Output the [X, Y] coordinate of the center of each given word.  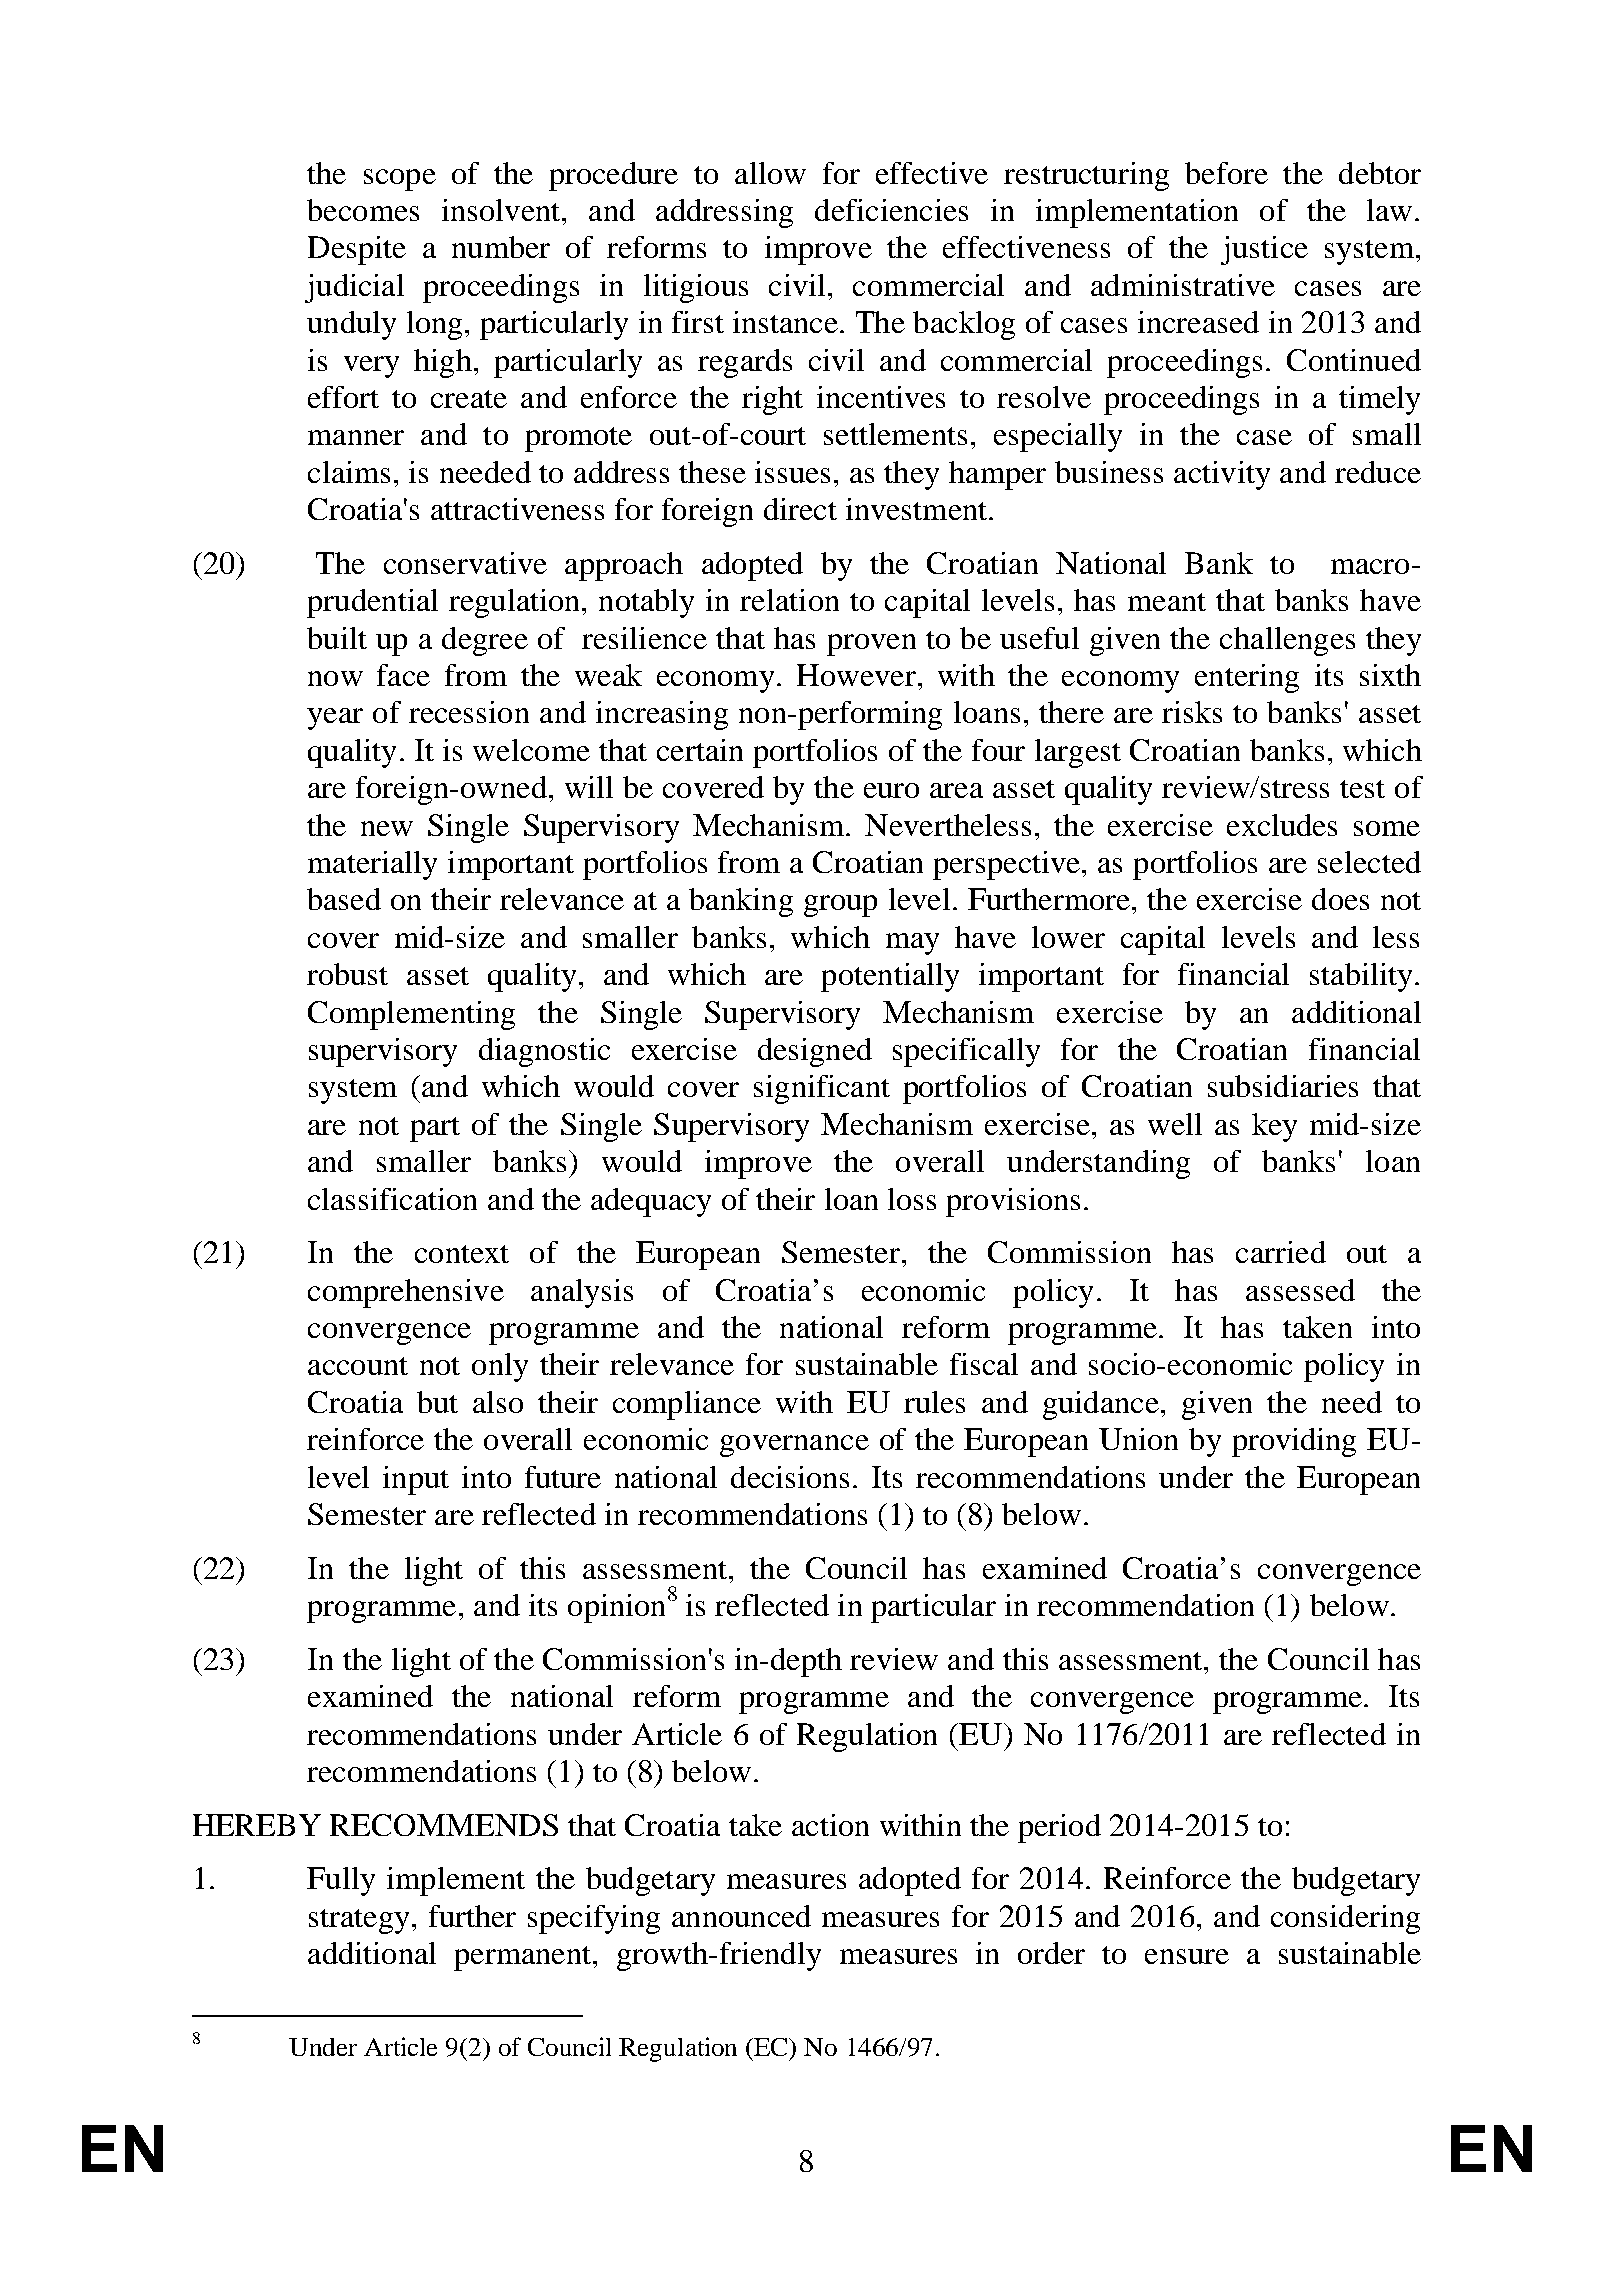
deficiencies [891, 210]
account [358, 1366]
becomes [363, 210]
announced [741, 1916]
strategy [359, 1921]
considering [1345, 1919]
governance [794, 1446]
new [387, 828]
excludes [1282, 825]
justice [1264, 250]
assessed [1300, 1290]
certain [700, 750]
